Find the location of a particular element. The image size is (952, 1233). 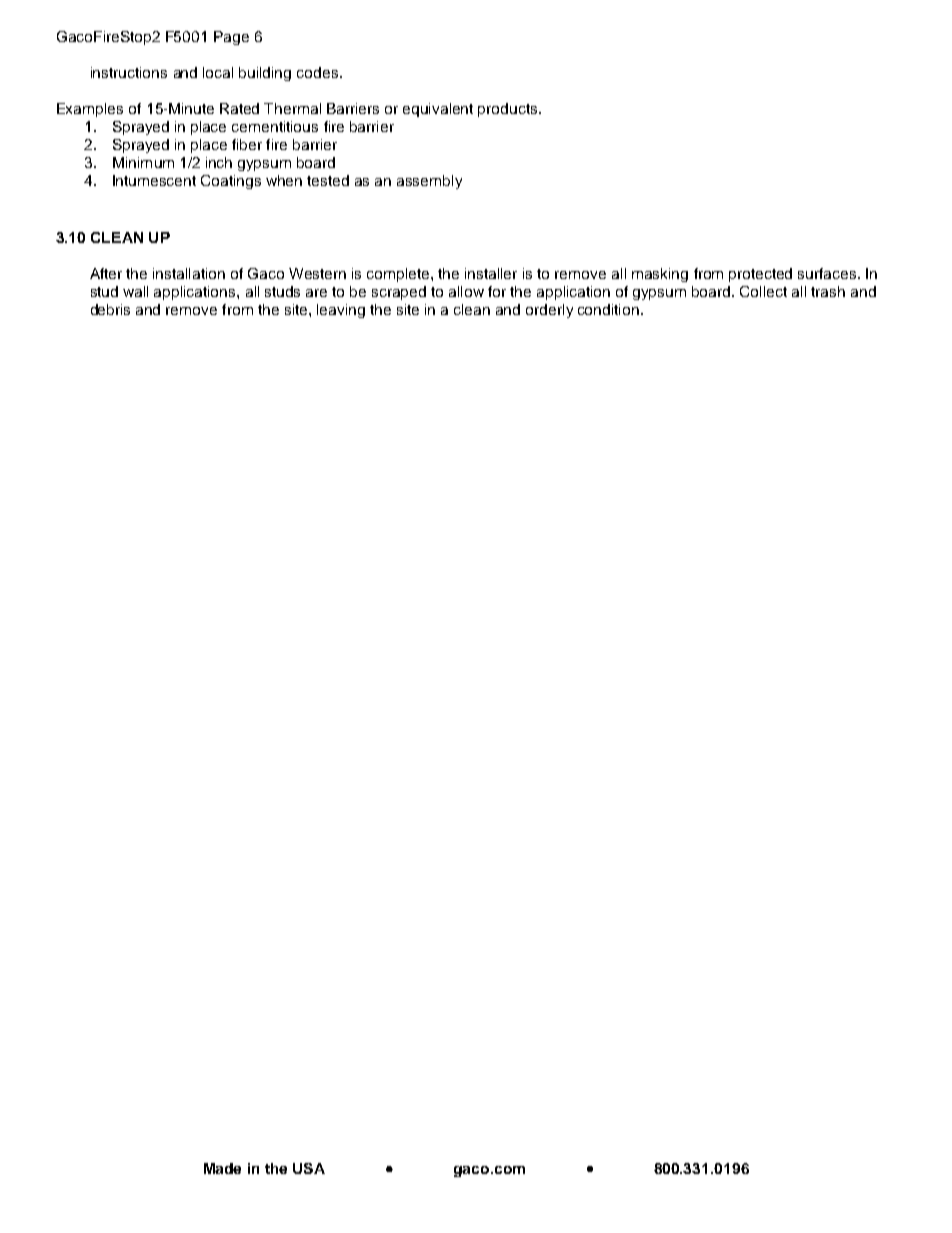

USA is located at coordinates (309, 1168).
